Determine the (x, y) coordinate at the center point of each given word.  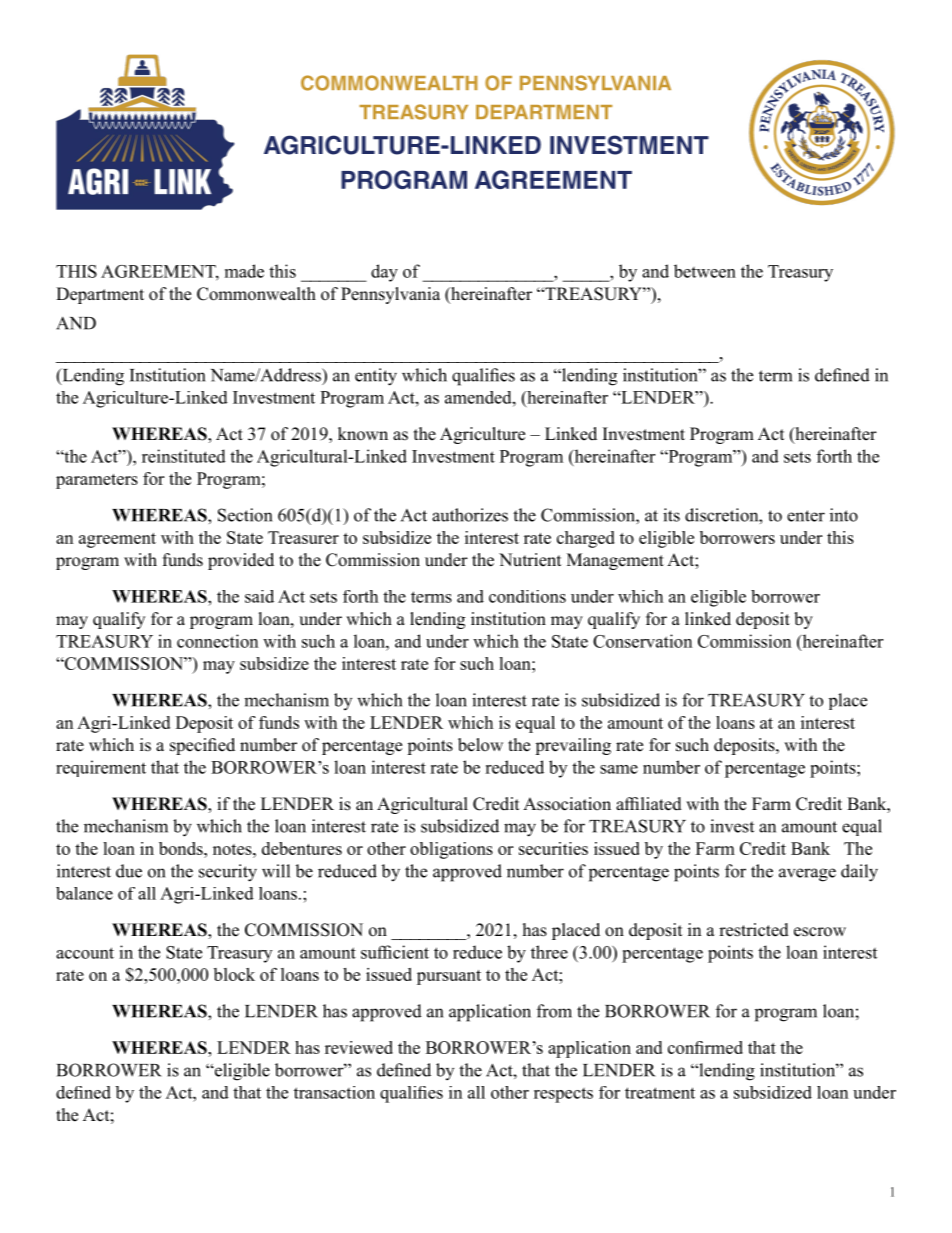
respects (563, 1095)
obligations (451, 850)
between (705, 271)
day (384, 273)
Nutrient (530, 560)
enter (806, 516)
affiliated (649, 804)
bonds (182, 848)
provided (241, 561)
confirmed (705, 1047)
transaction (334, 1092)
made (244, 271)
